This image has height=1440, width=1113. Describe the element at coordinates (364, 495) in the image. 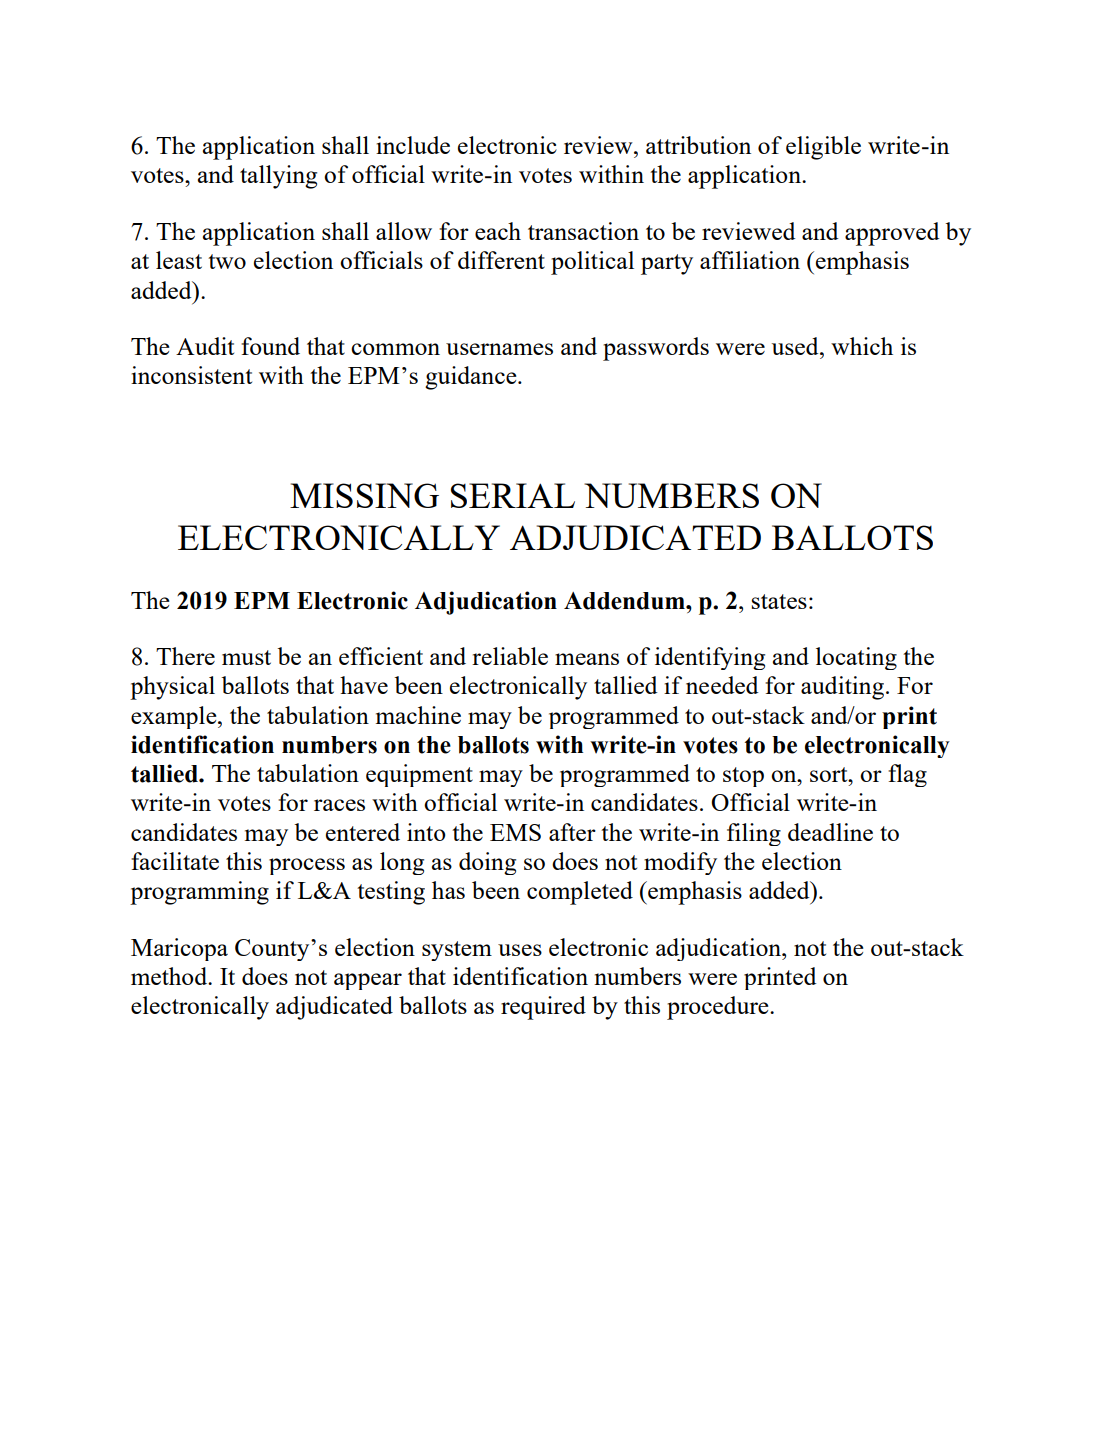

I see `MISSING` at that location.
